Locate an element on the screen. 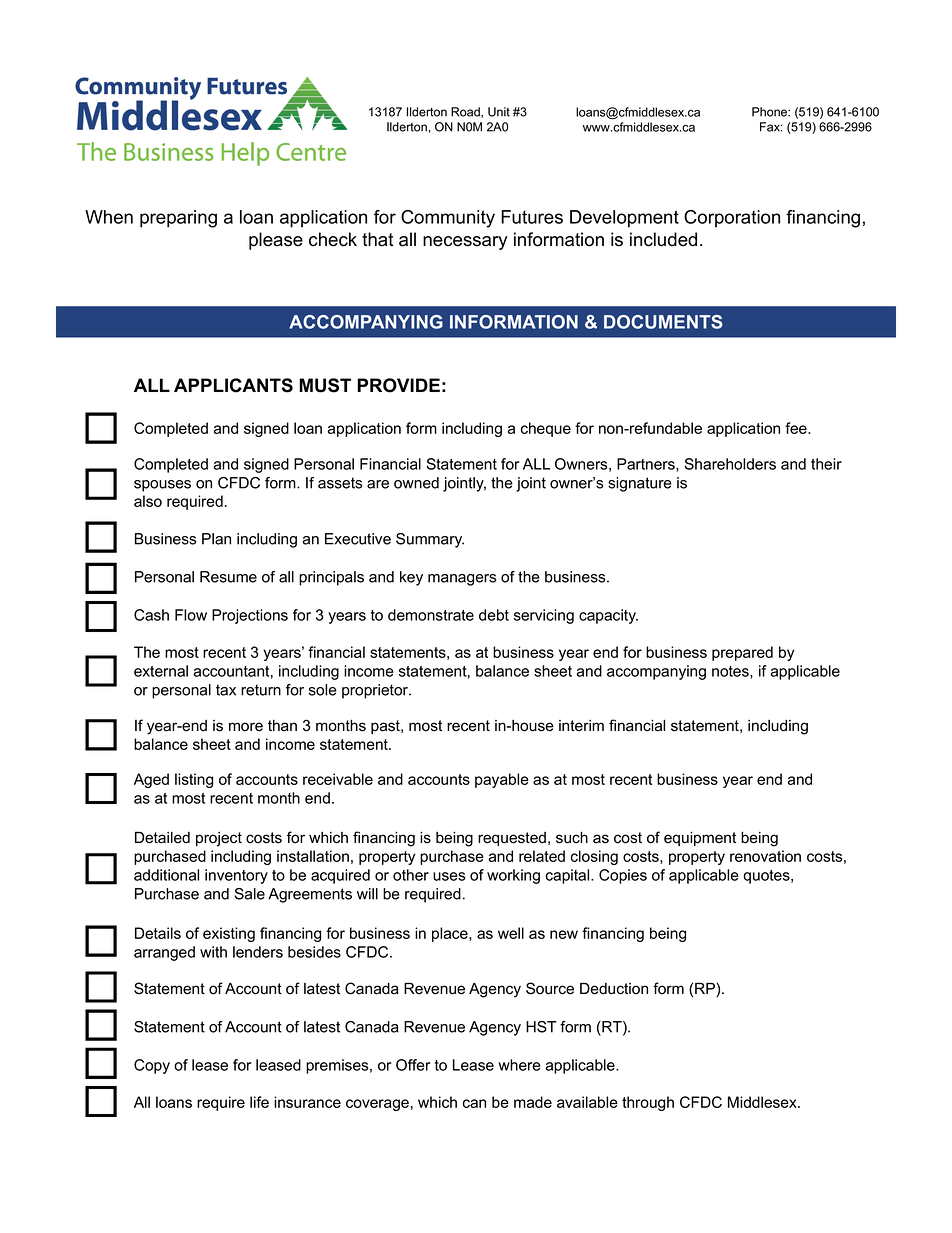 This screenshot has height=1233, width=952. listing is located at coordinates (194, 780).
